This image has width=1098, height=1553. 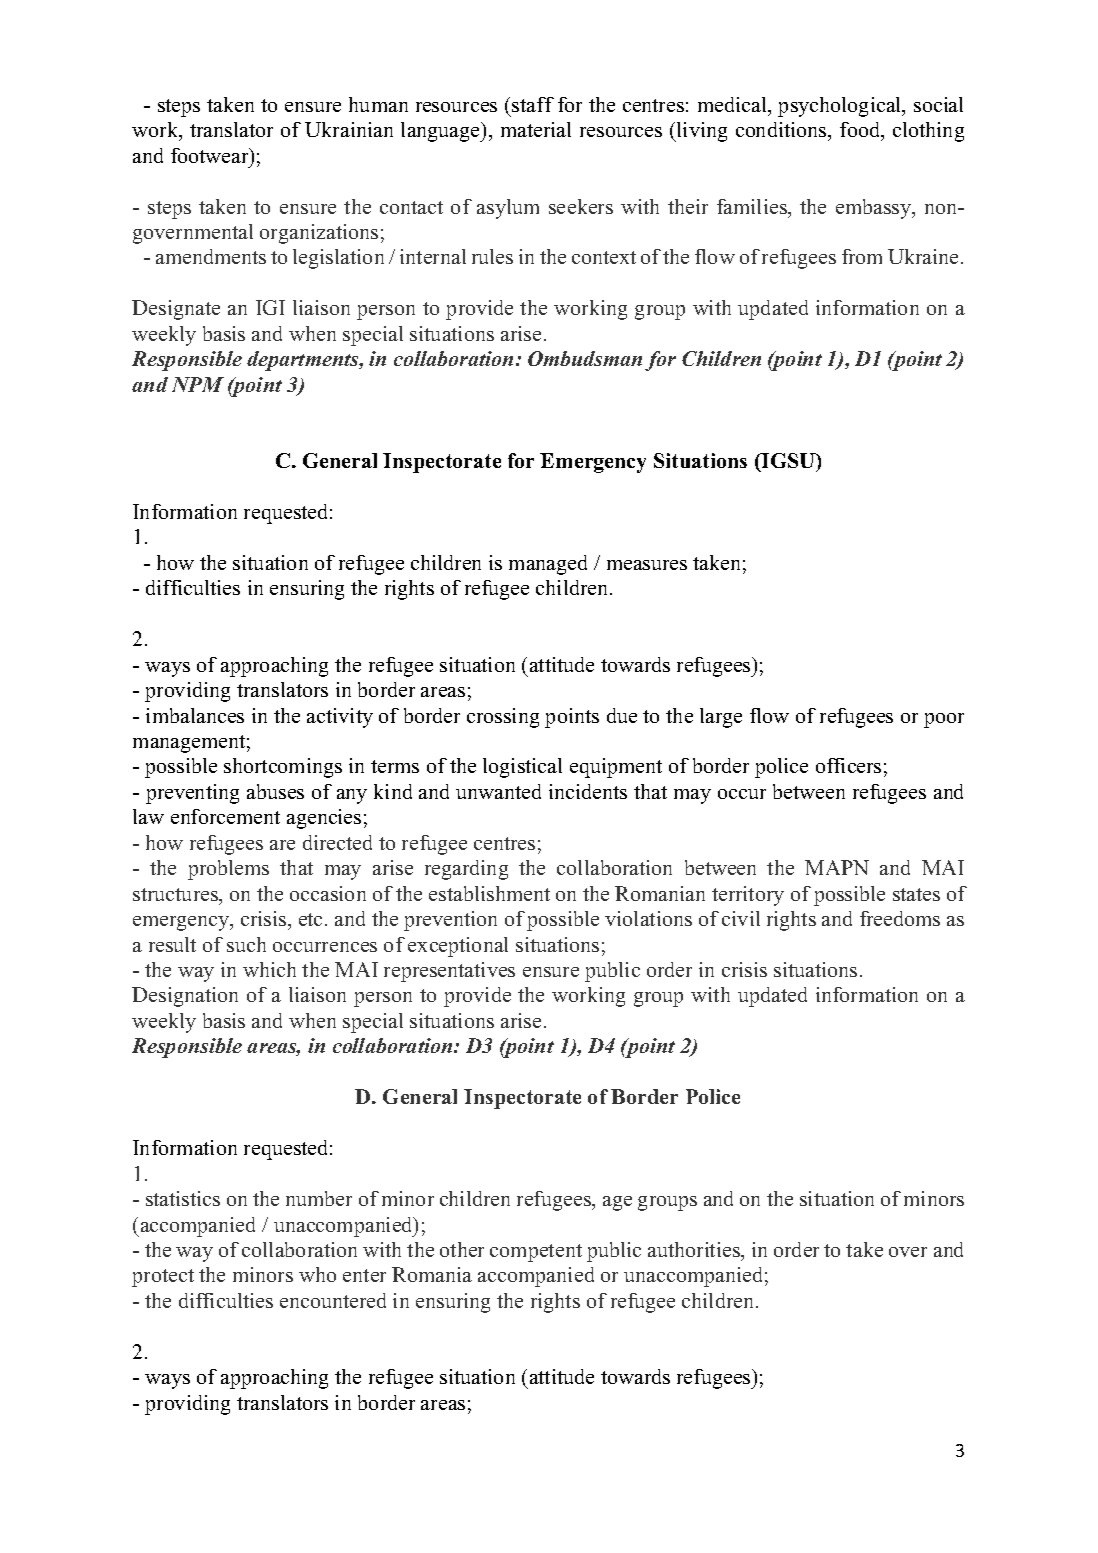 What do you see at coordinates (695, 1251) in the image?
I see `authorities` at bounding box center [695, 1251].
